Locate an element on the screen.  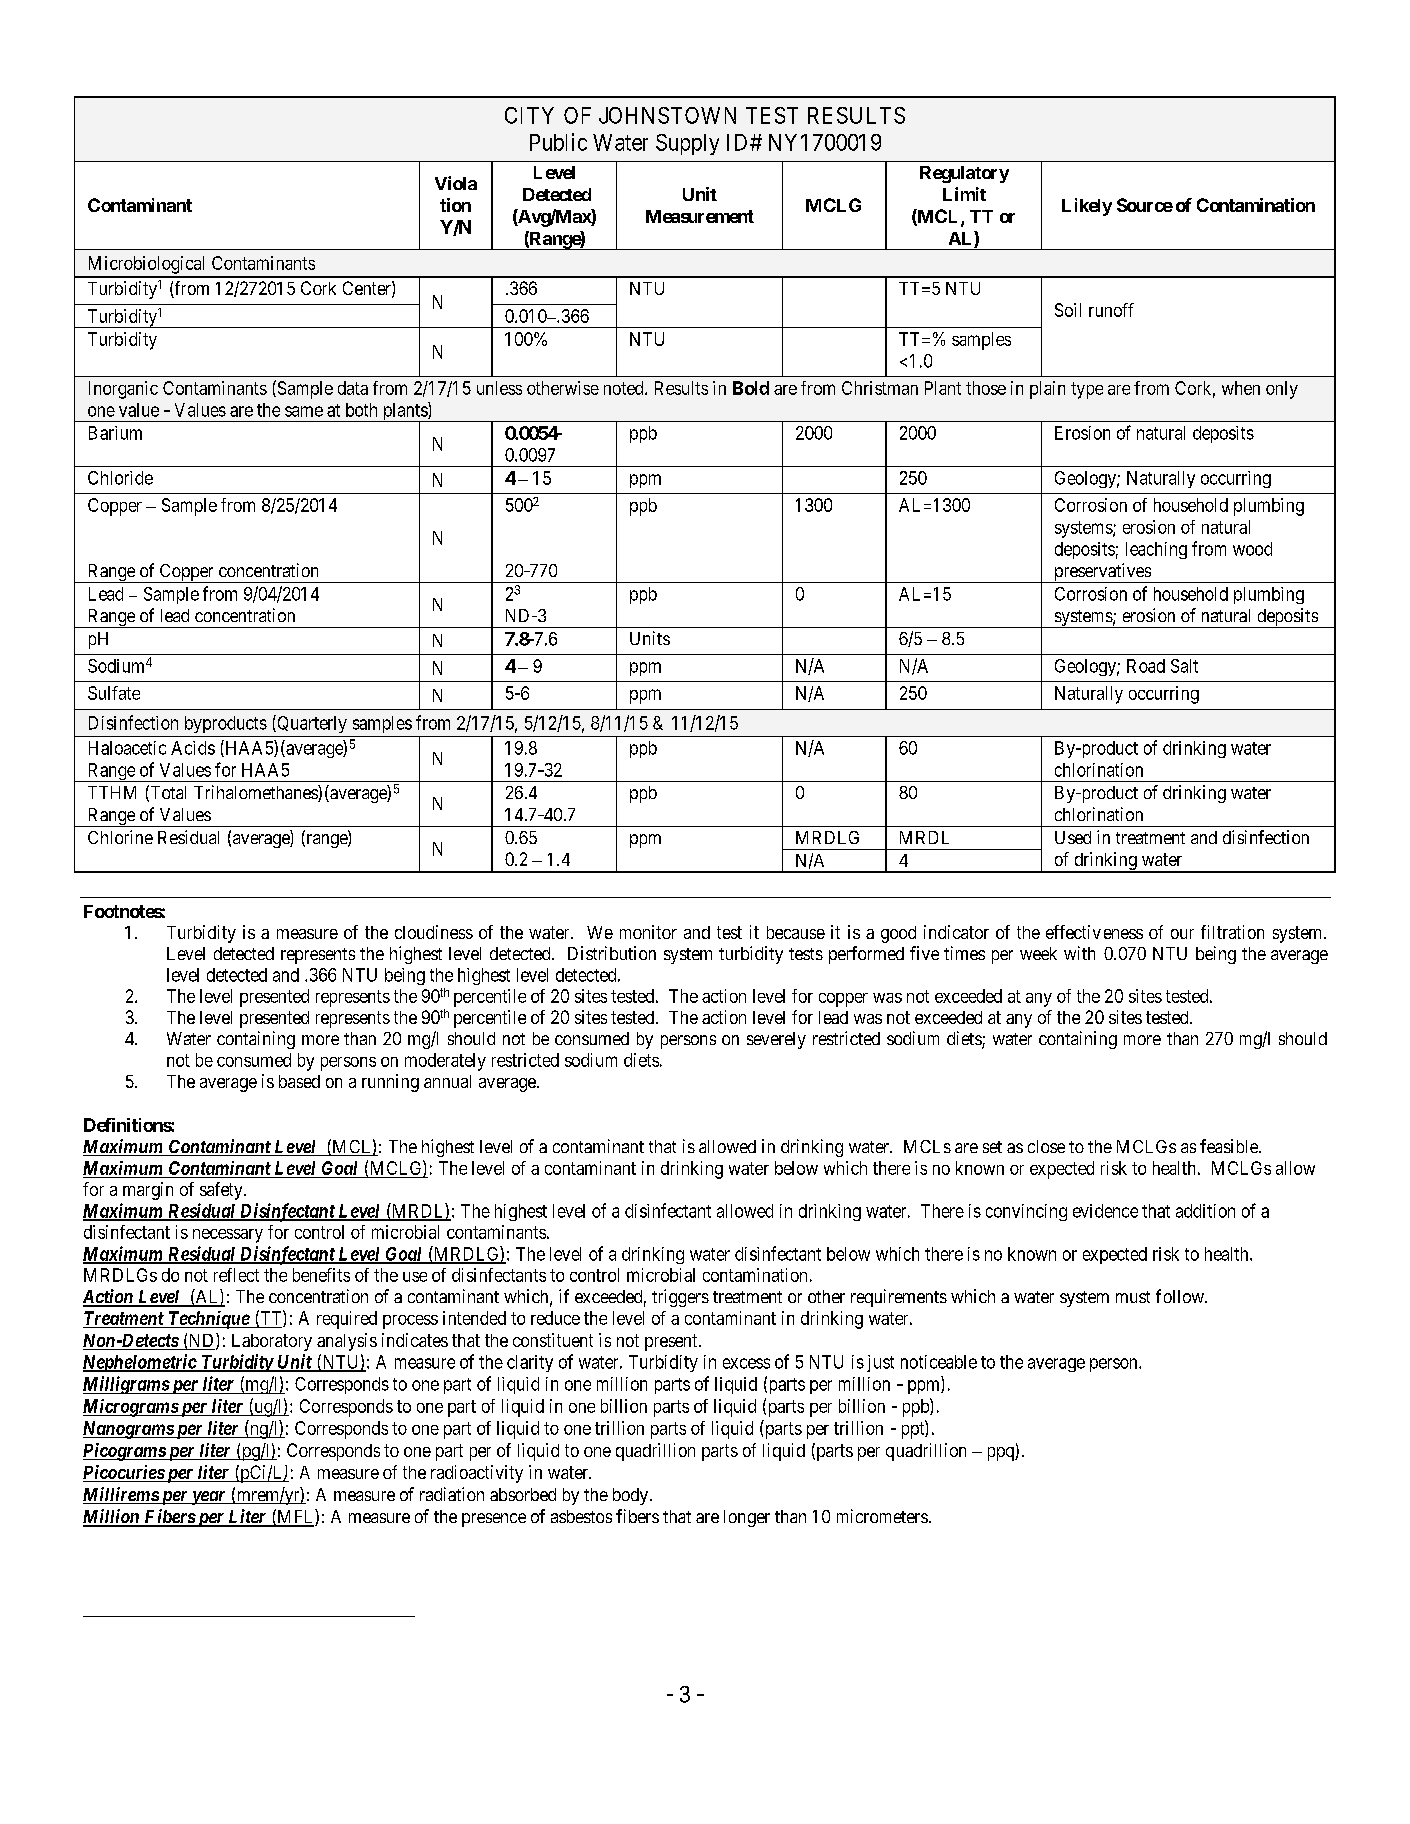
body is located at coordinates (632, 1496).
